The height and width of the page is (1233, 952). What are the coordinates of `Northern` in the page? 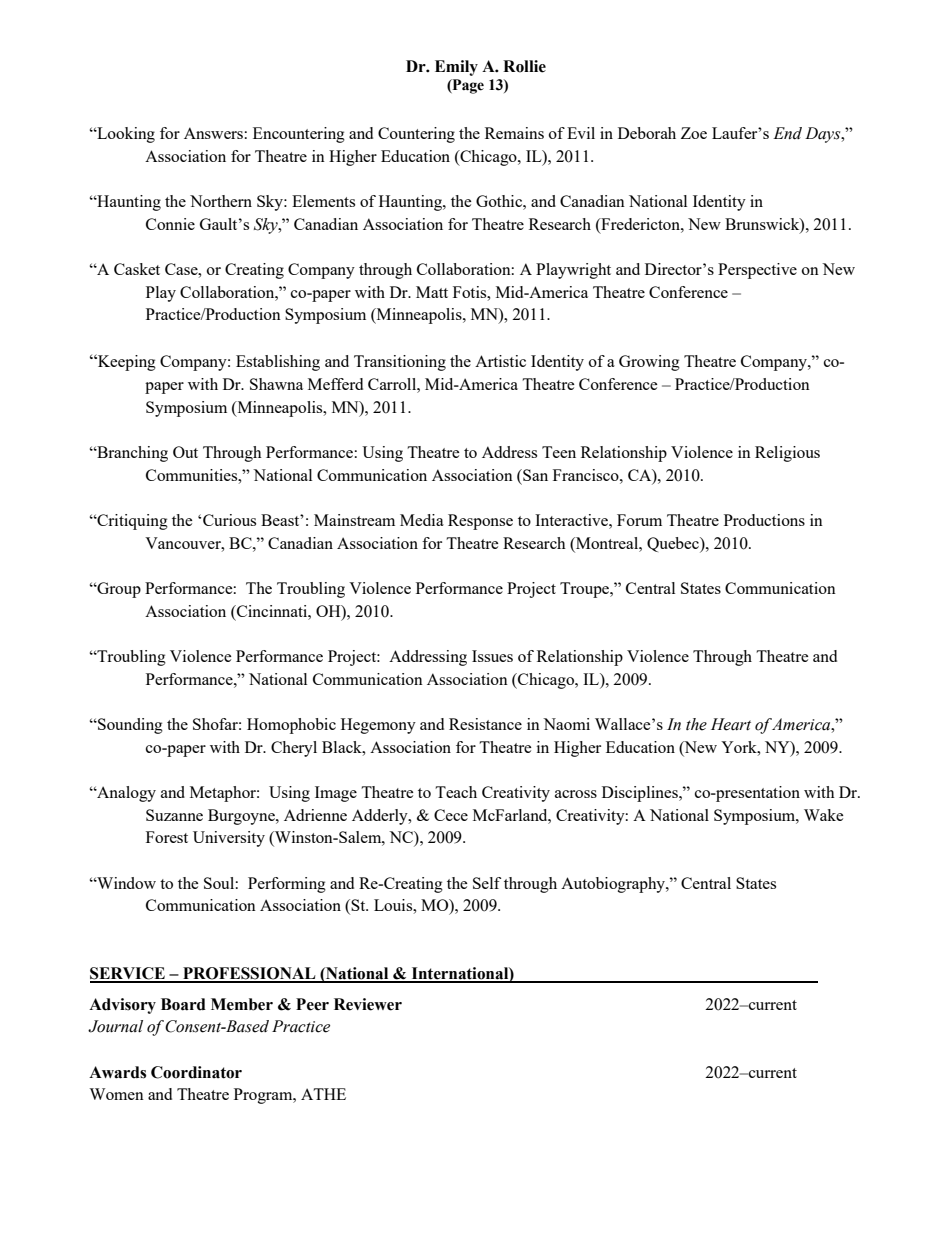 It's located at (221, 201).
